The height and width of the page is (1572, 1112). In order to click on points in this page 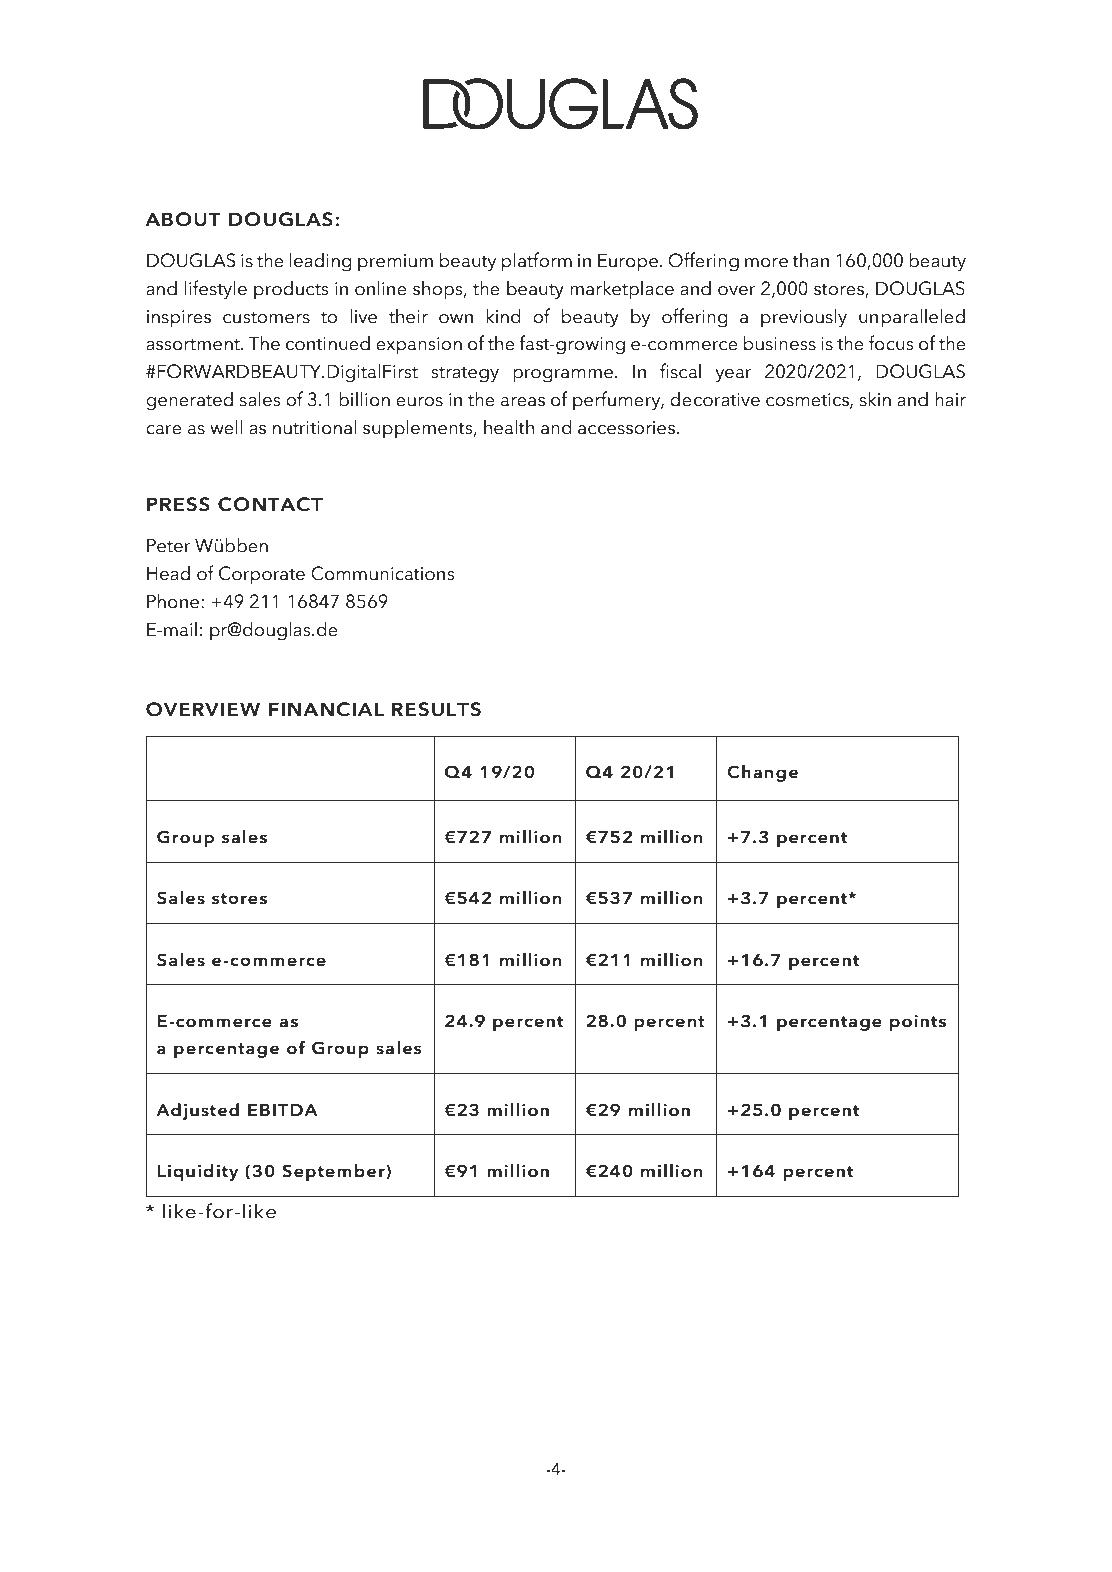, I will do `click(918, 1023)`.
